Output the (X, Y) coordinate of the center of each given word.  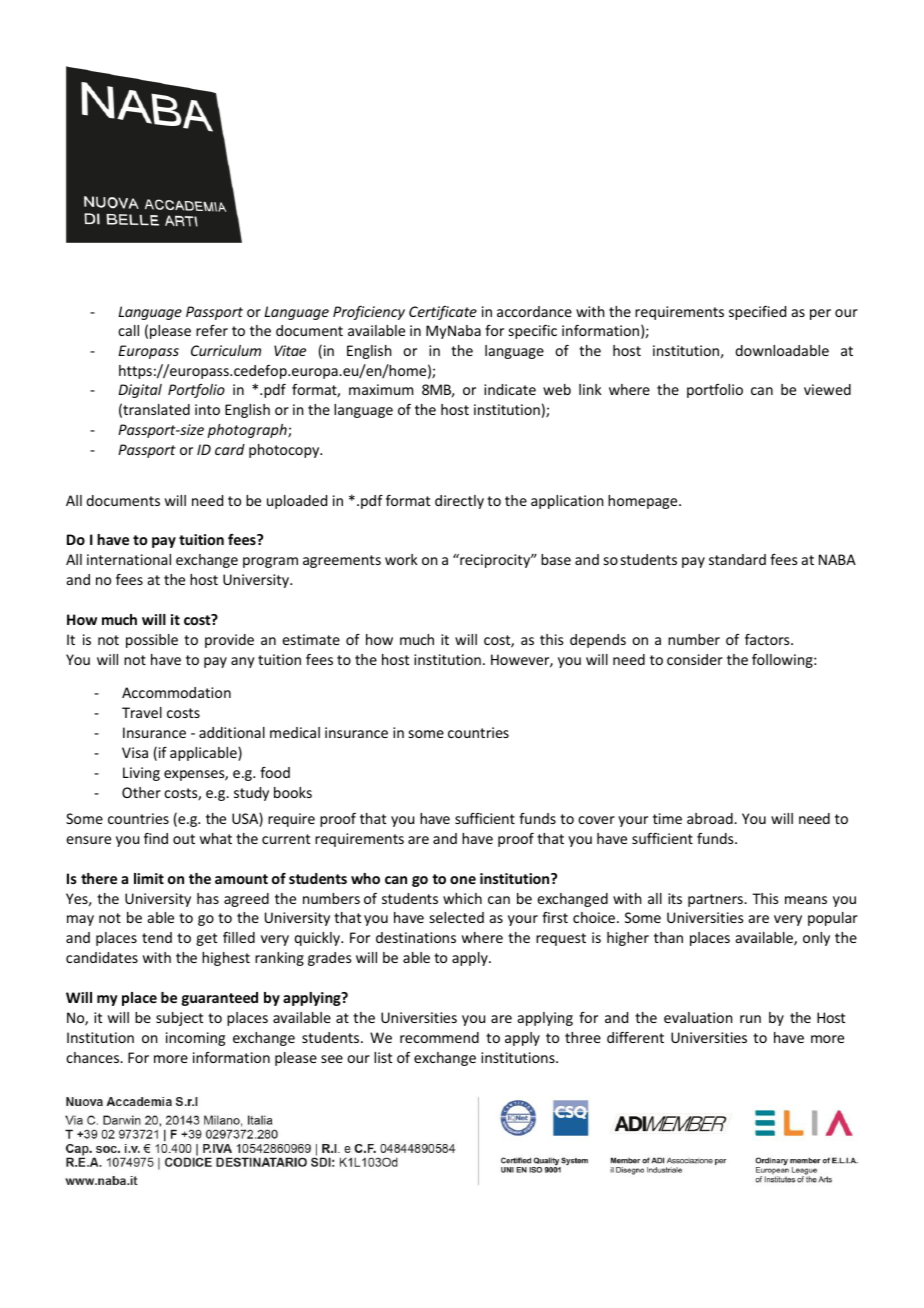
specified (757, 313)
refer (212, 330)
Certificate (443, 313)
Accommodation (176, 692)
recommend (439, 1037)
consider (695, 659)
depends (598, 641)
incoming (195, 1039)
